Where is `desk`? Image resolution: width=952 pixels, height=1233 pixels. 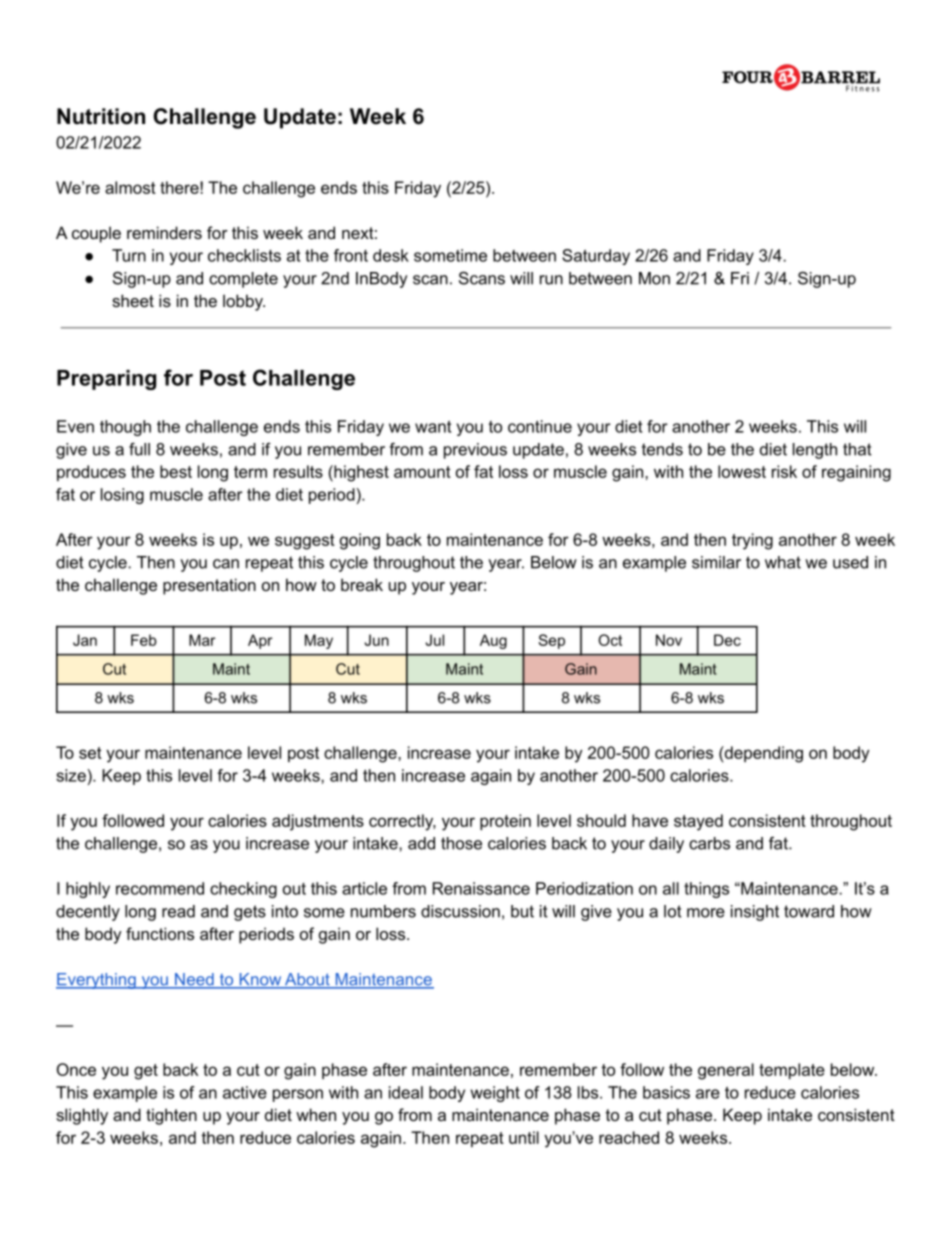 desk is located at coordinates (391, 255).
